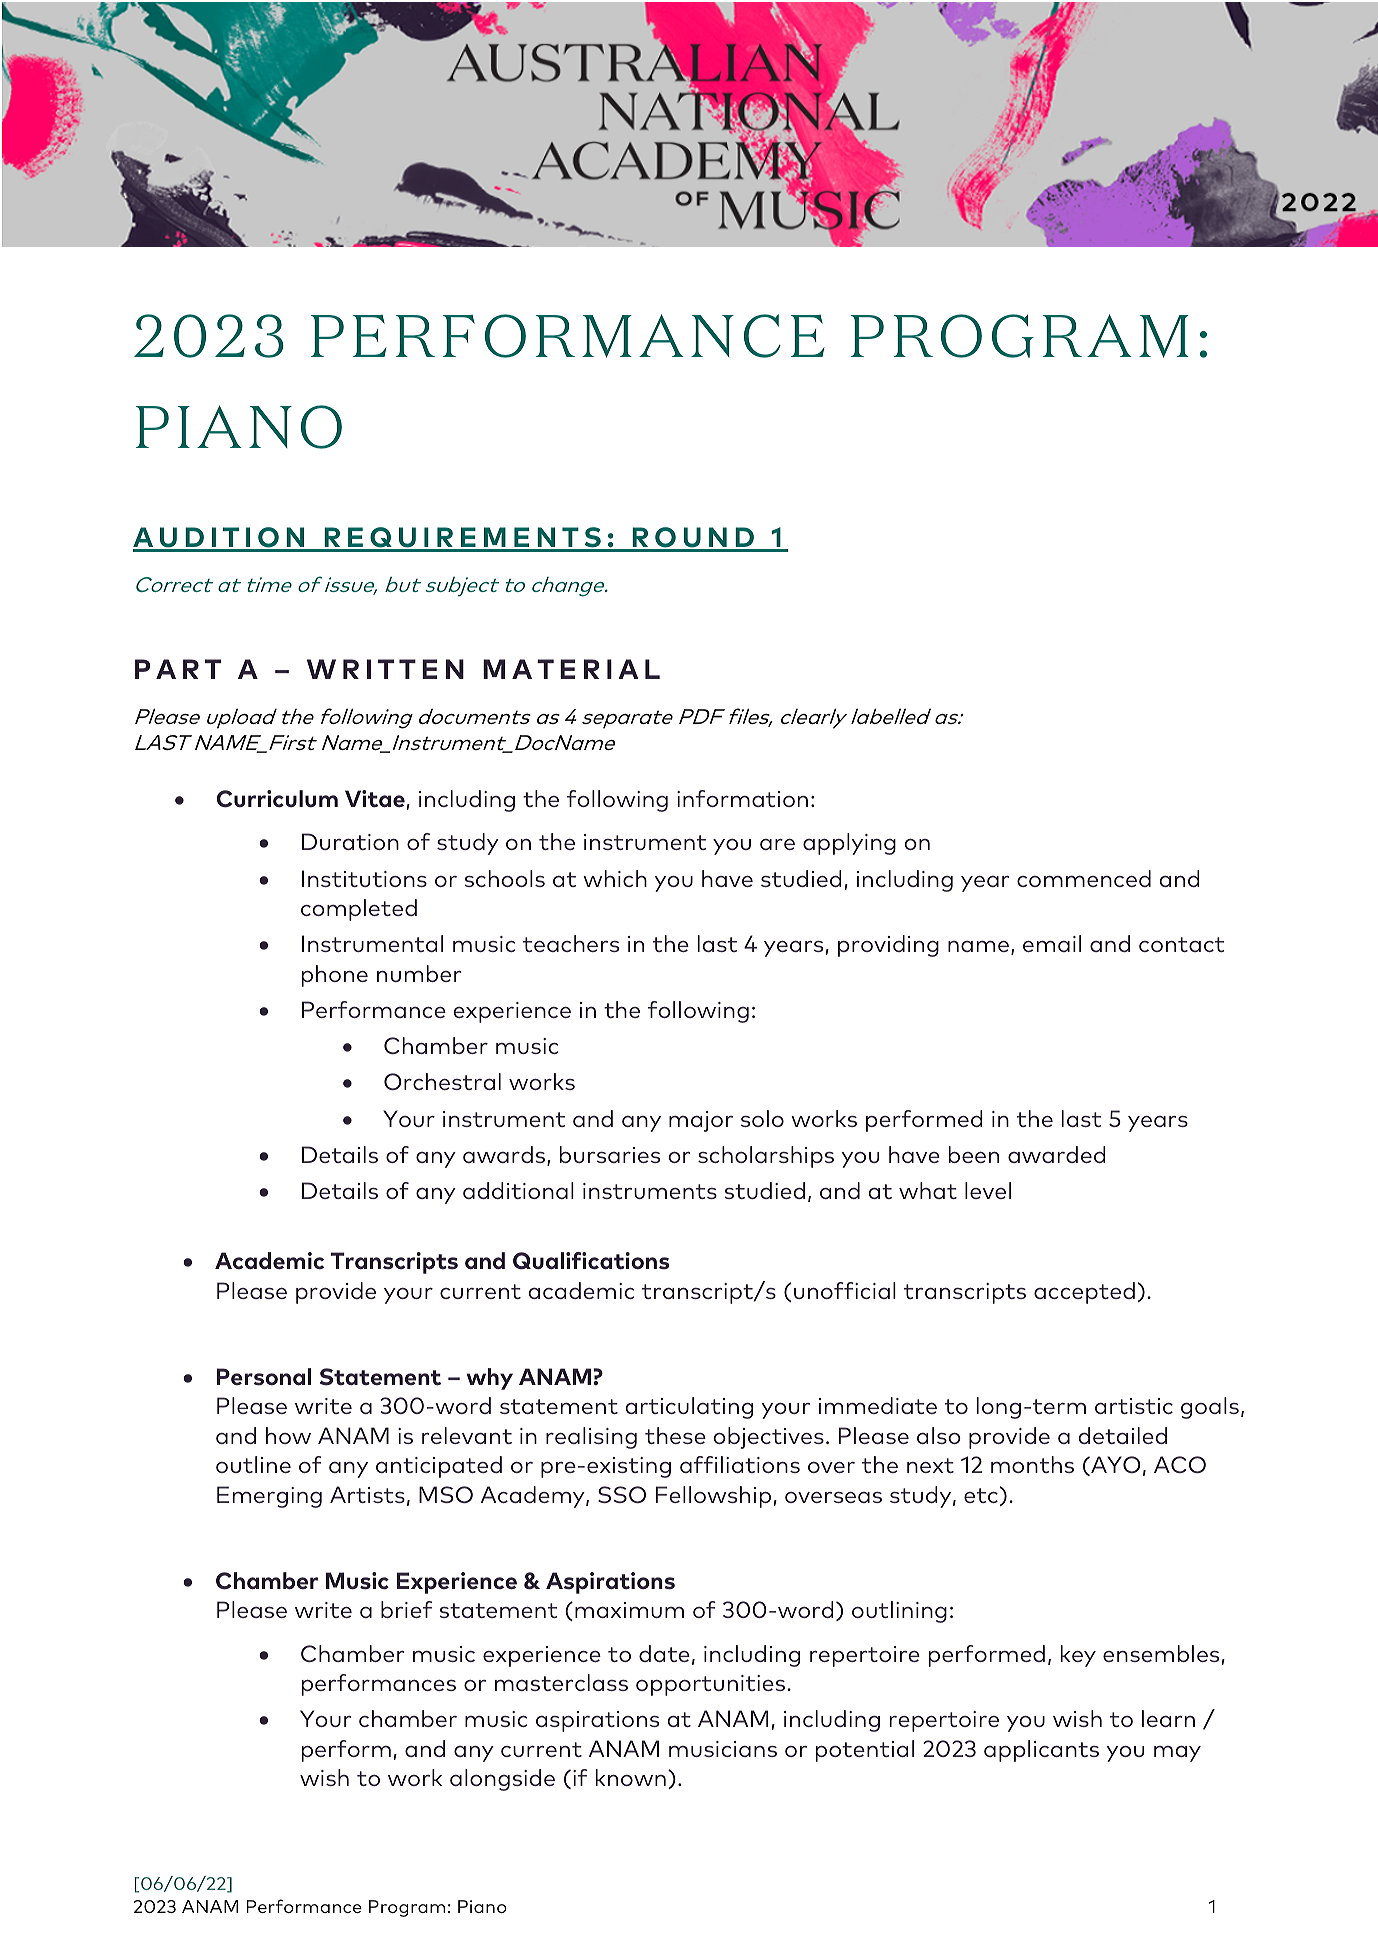  What do you see at coordinates (406, 1609) in the screenshot?
I see `brief` at bounding box center [406, 1609].
